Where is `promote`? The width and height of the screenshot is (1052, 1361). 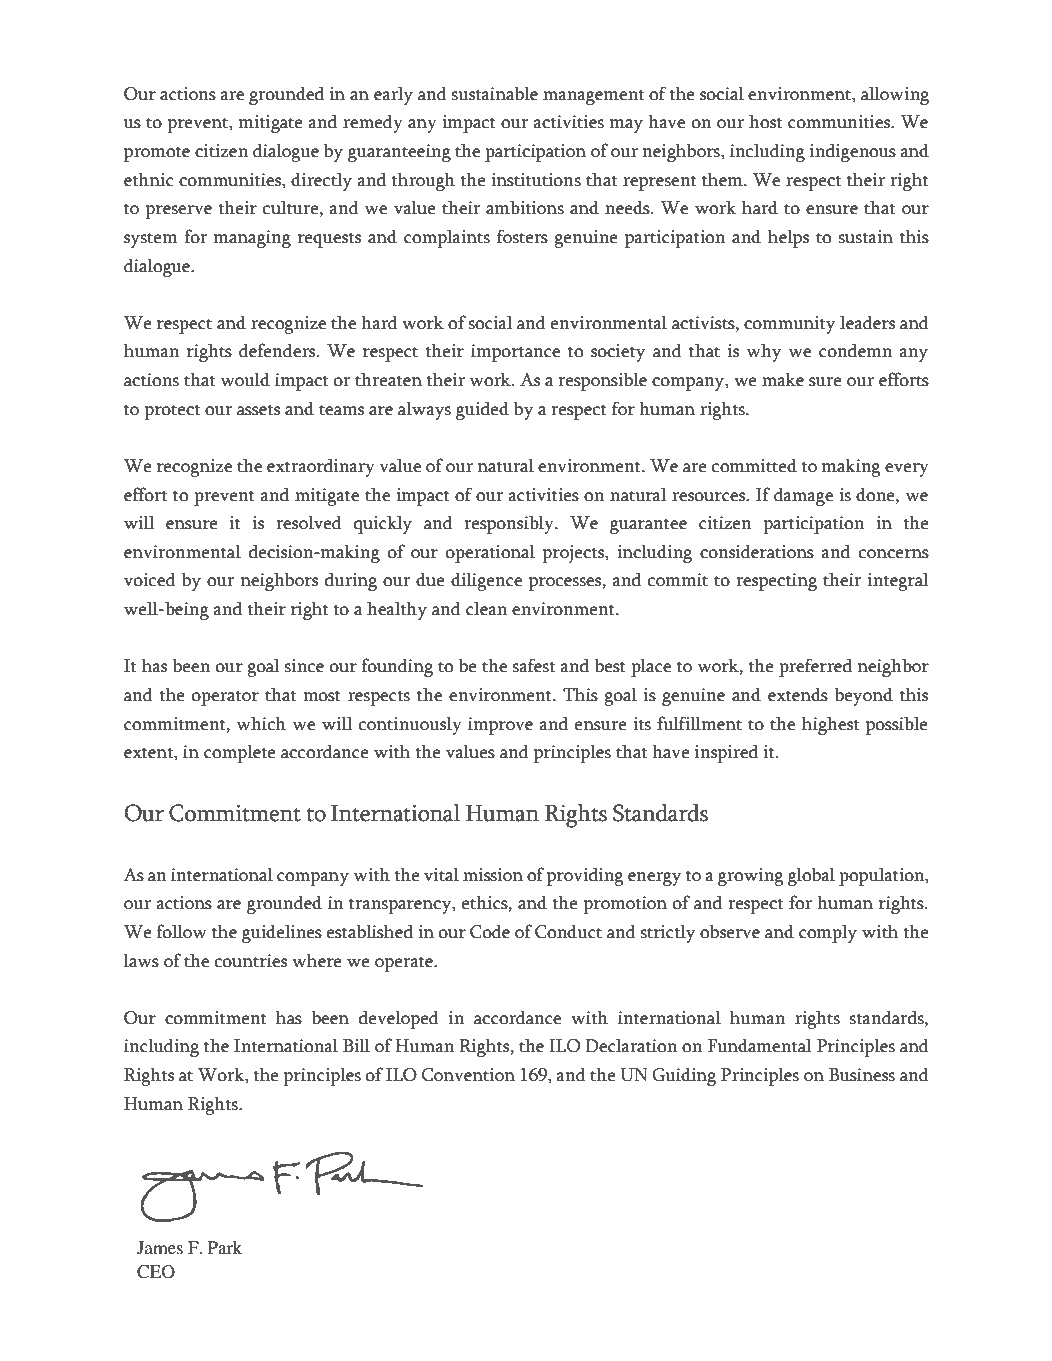 promote is located at coordinates (157, 154).
